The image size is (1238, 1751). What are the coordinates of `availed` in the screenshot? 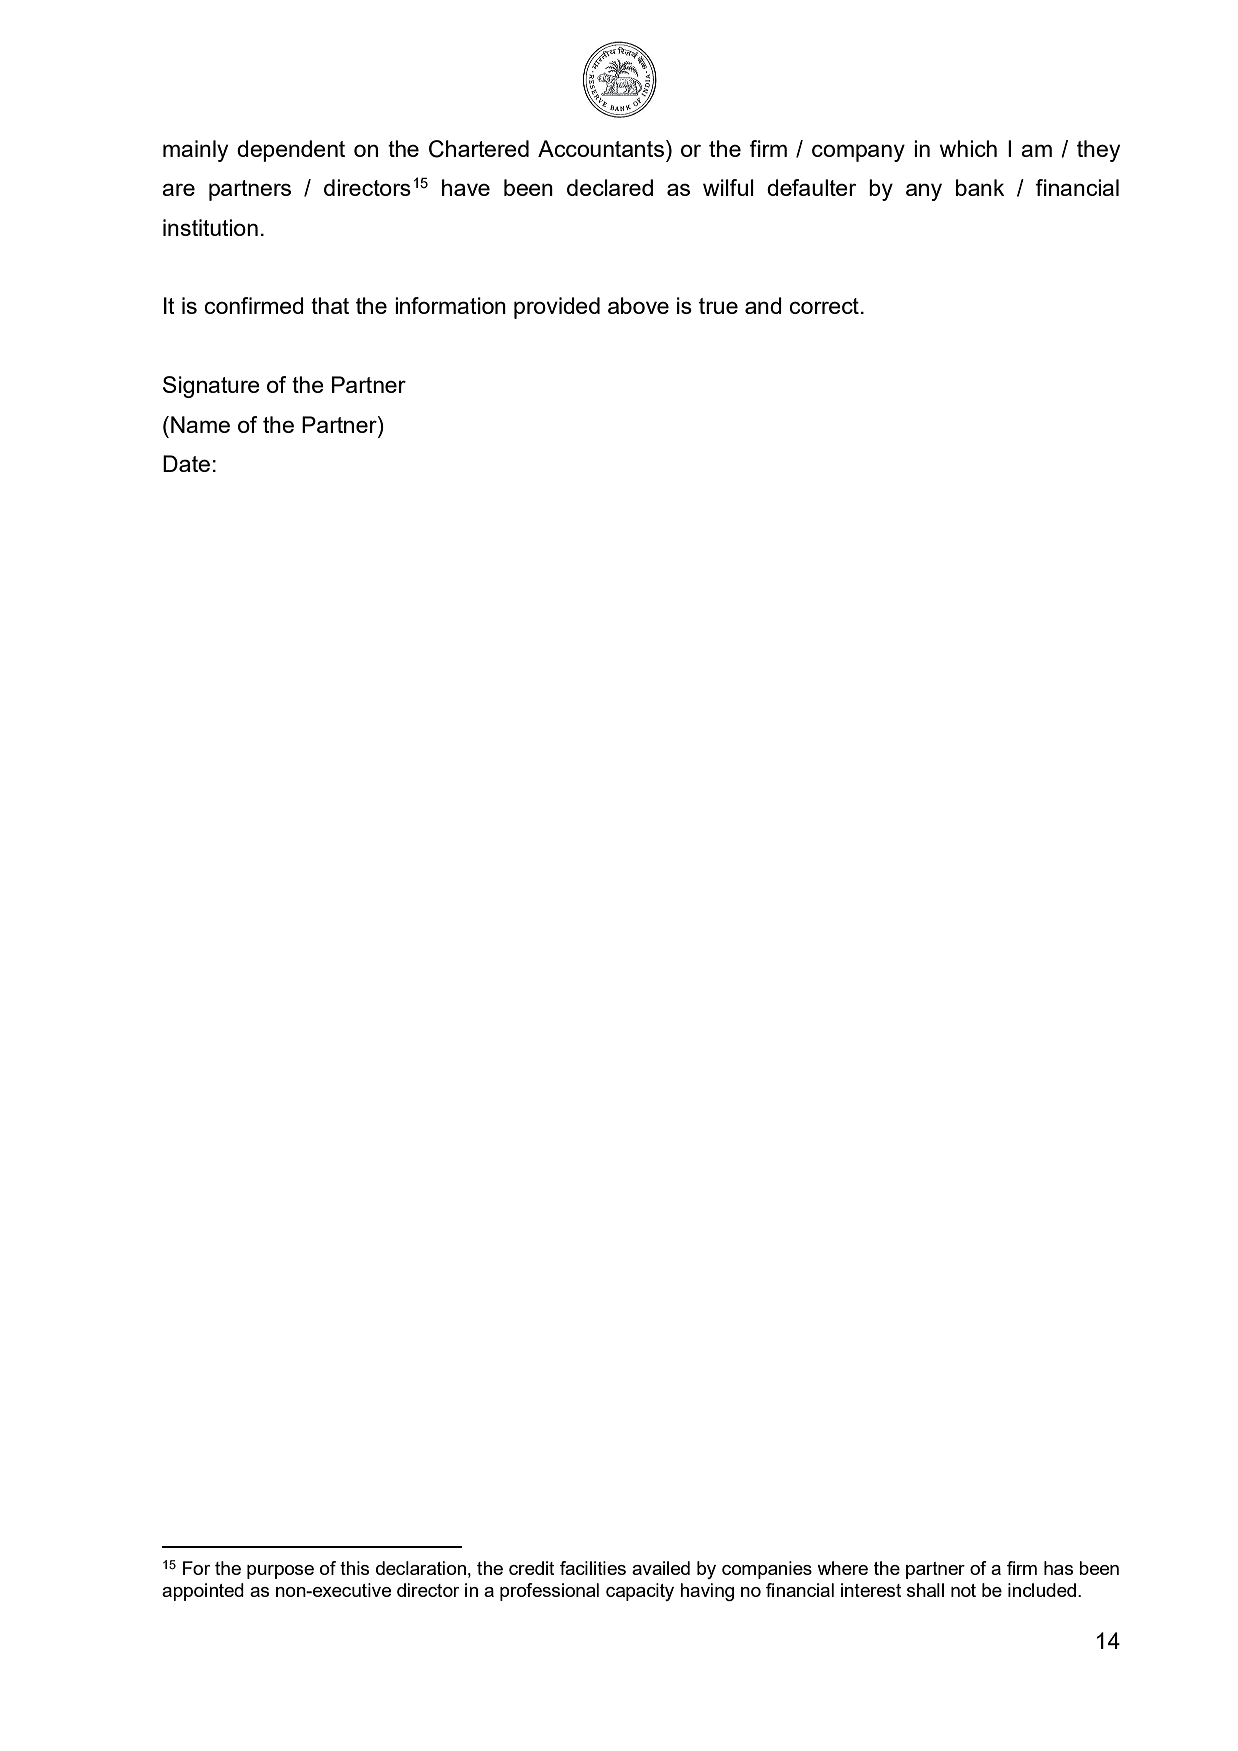 It's located at (661, 1568).
